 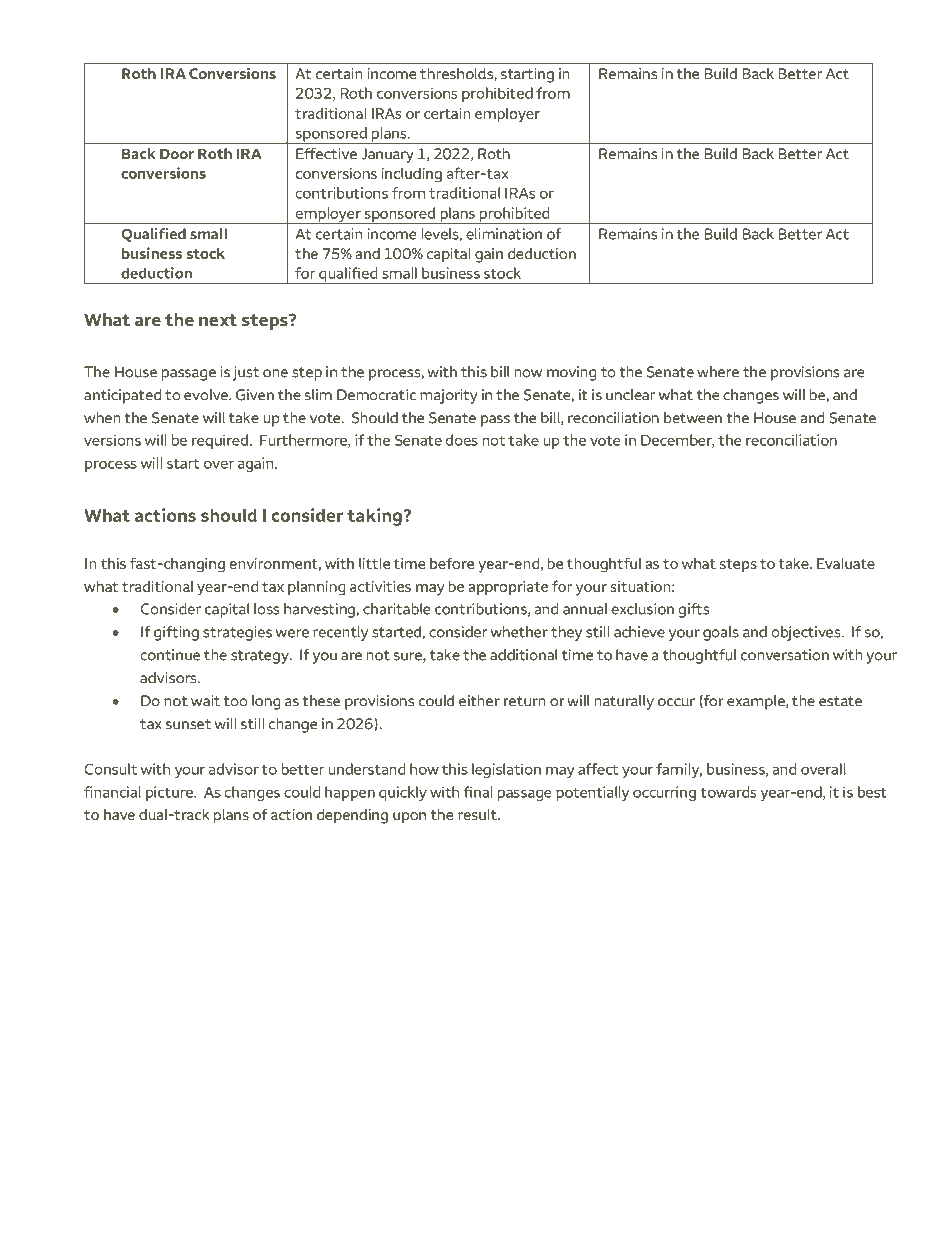 What do you see at coordinates (519, 632) in the screenshot?
I see `whether` at bounding box center [519, 632].
